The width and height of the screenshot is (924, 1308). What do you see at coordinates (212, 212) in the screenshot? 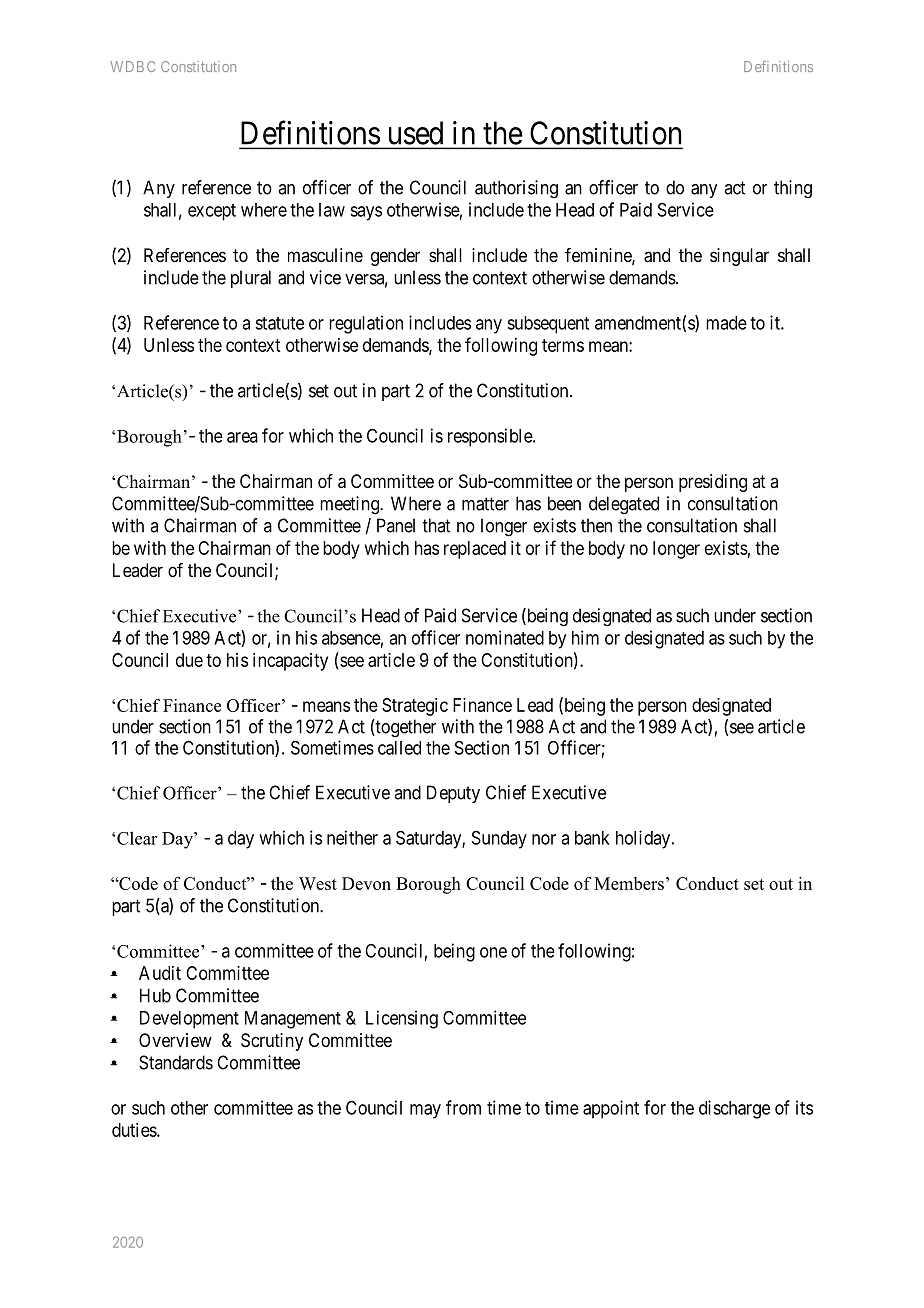
I see `except` at bounding box center [212, 212].
